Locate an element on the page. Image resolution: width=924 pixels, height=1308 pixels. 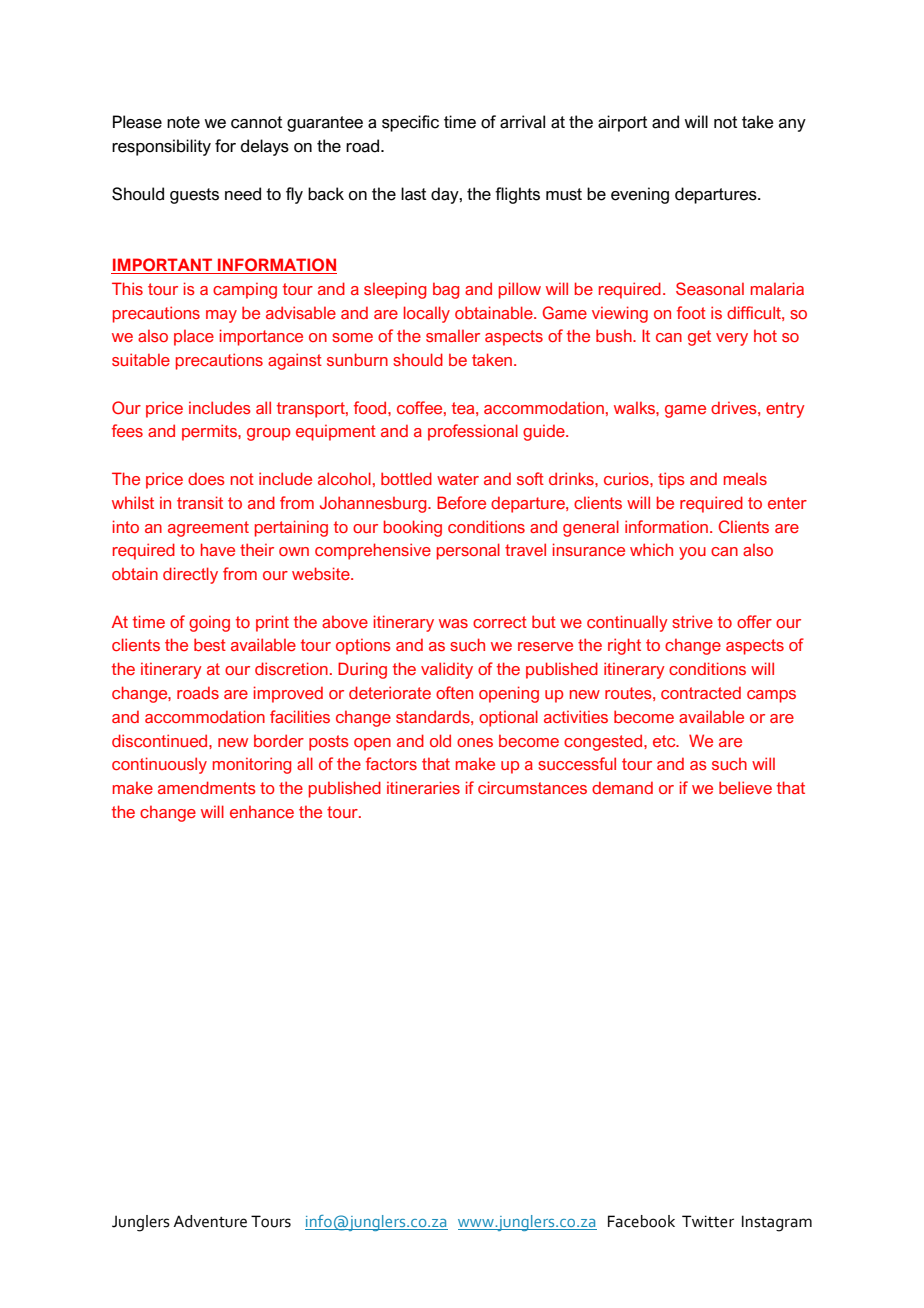
Before is located at coordinates (461, 502).
